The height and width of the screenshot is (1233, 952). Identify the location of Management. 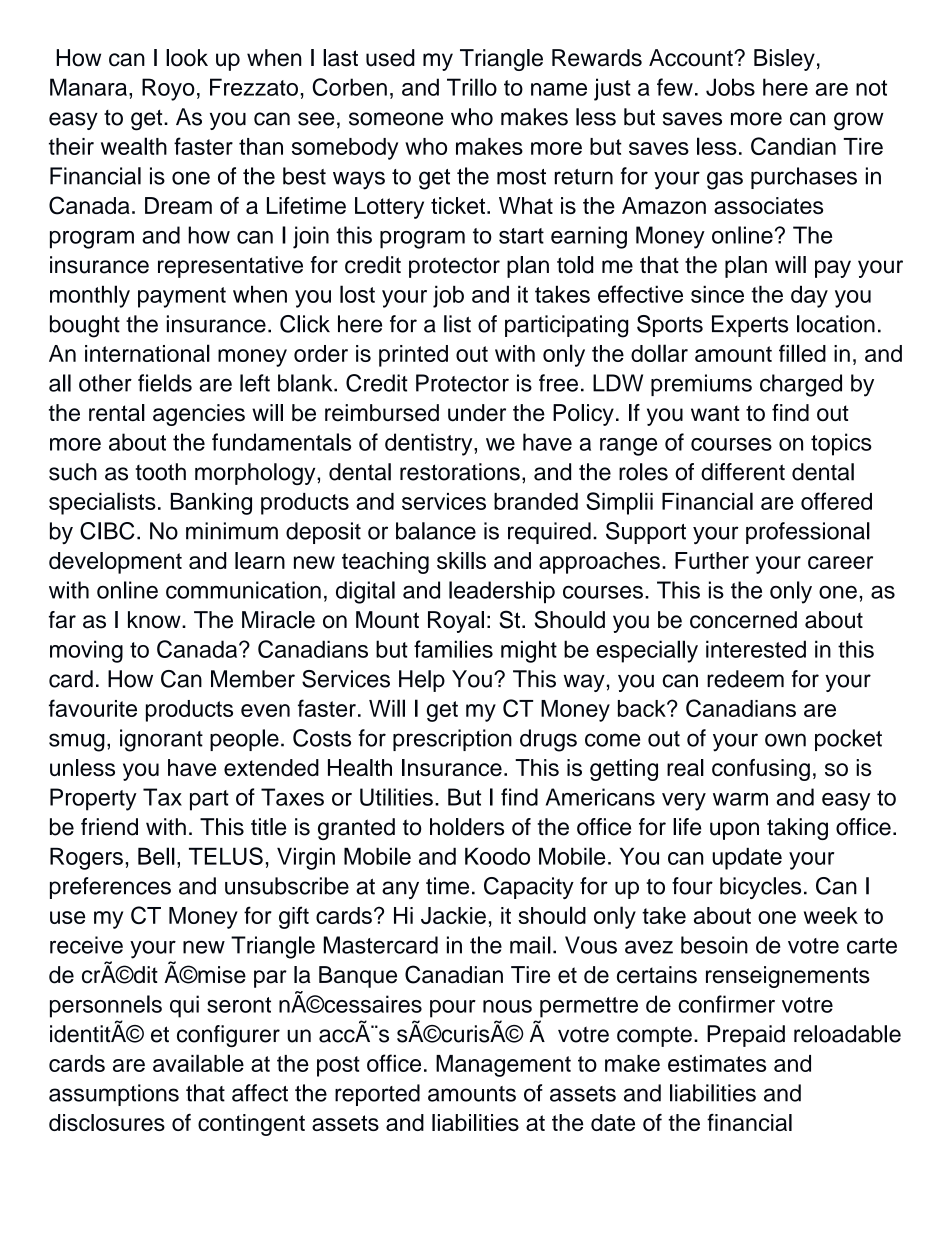
(503, 1066).
